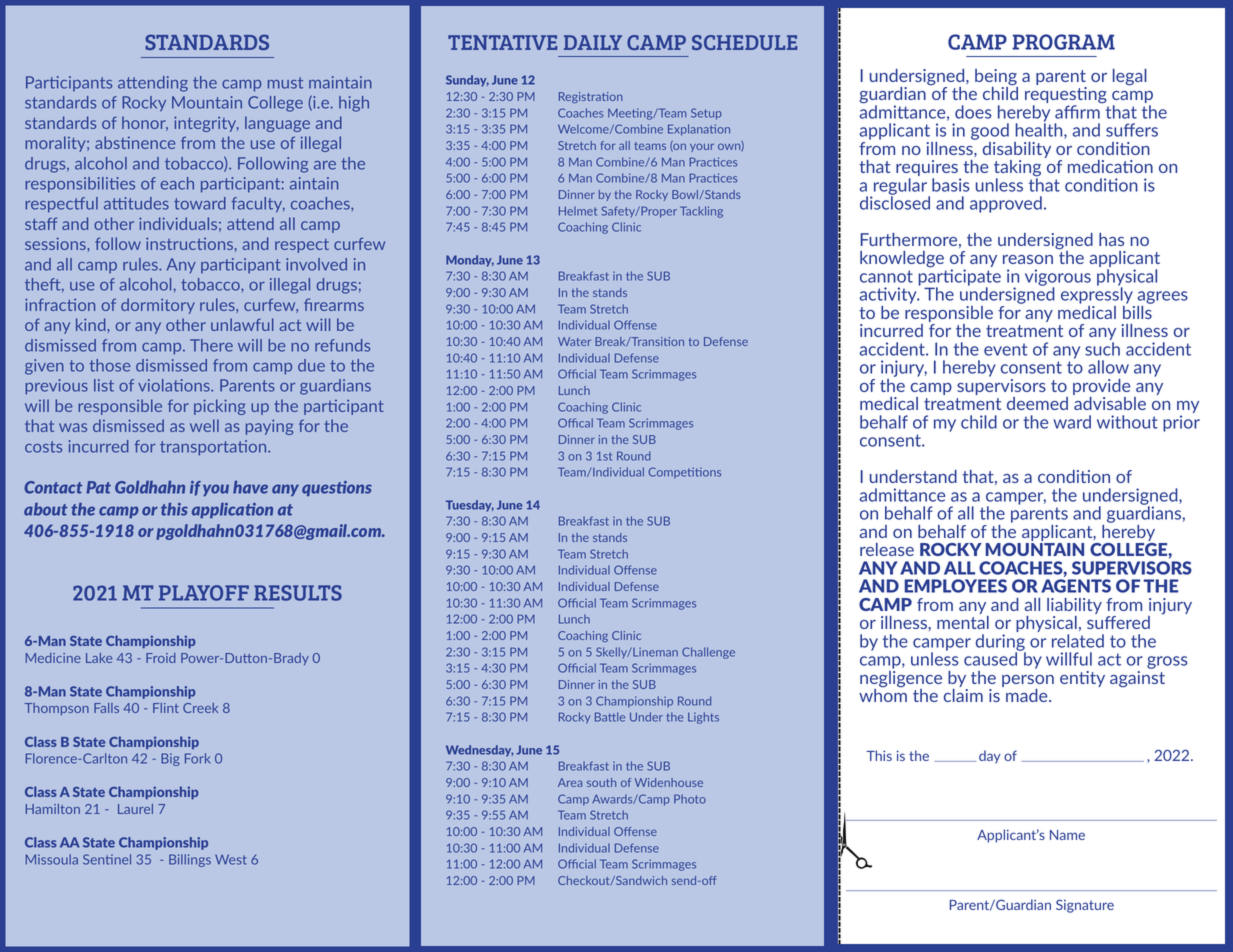 The image size is (1233, 952). Describe the element at coordinates (593, 42) in the image. I see `DAILY` at that location.
